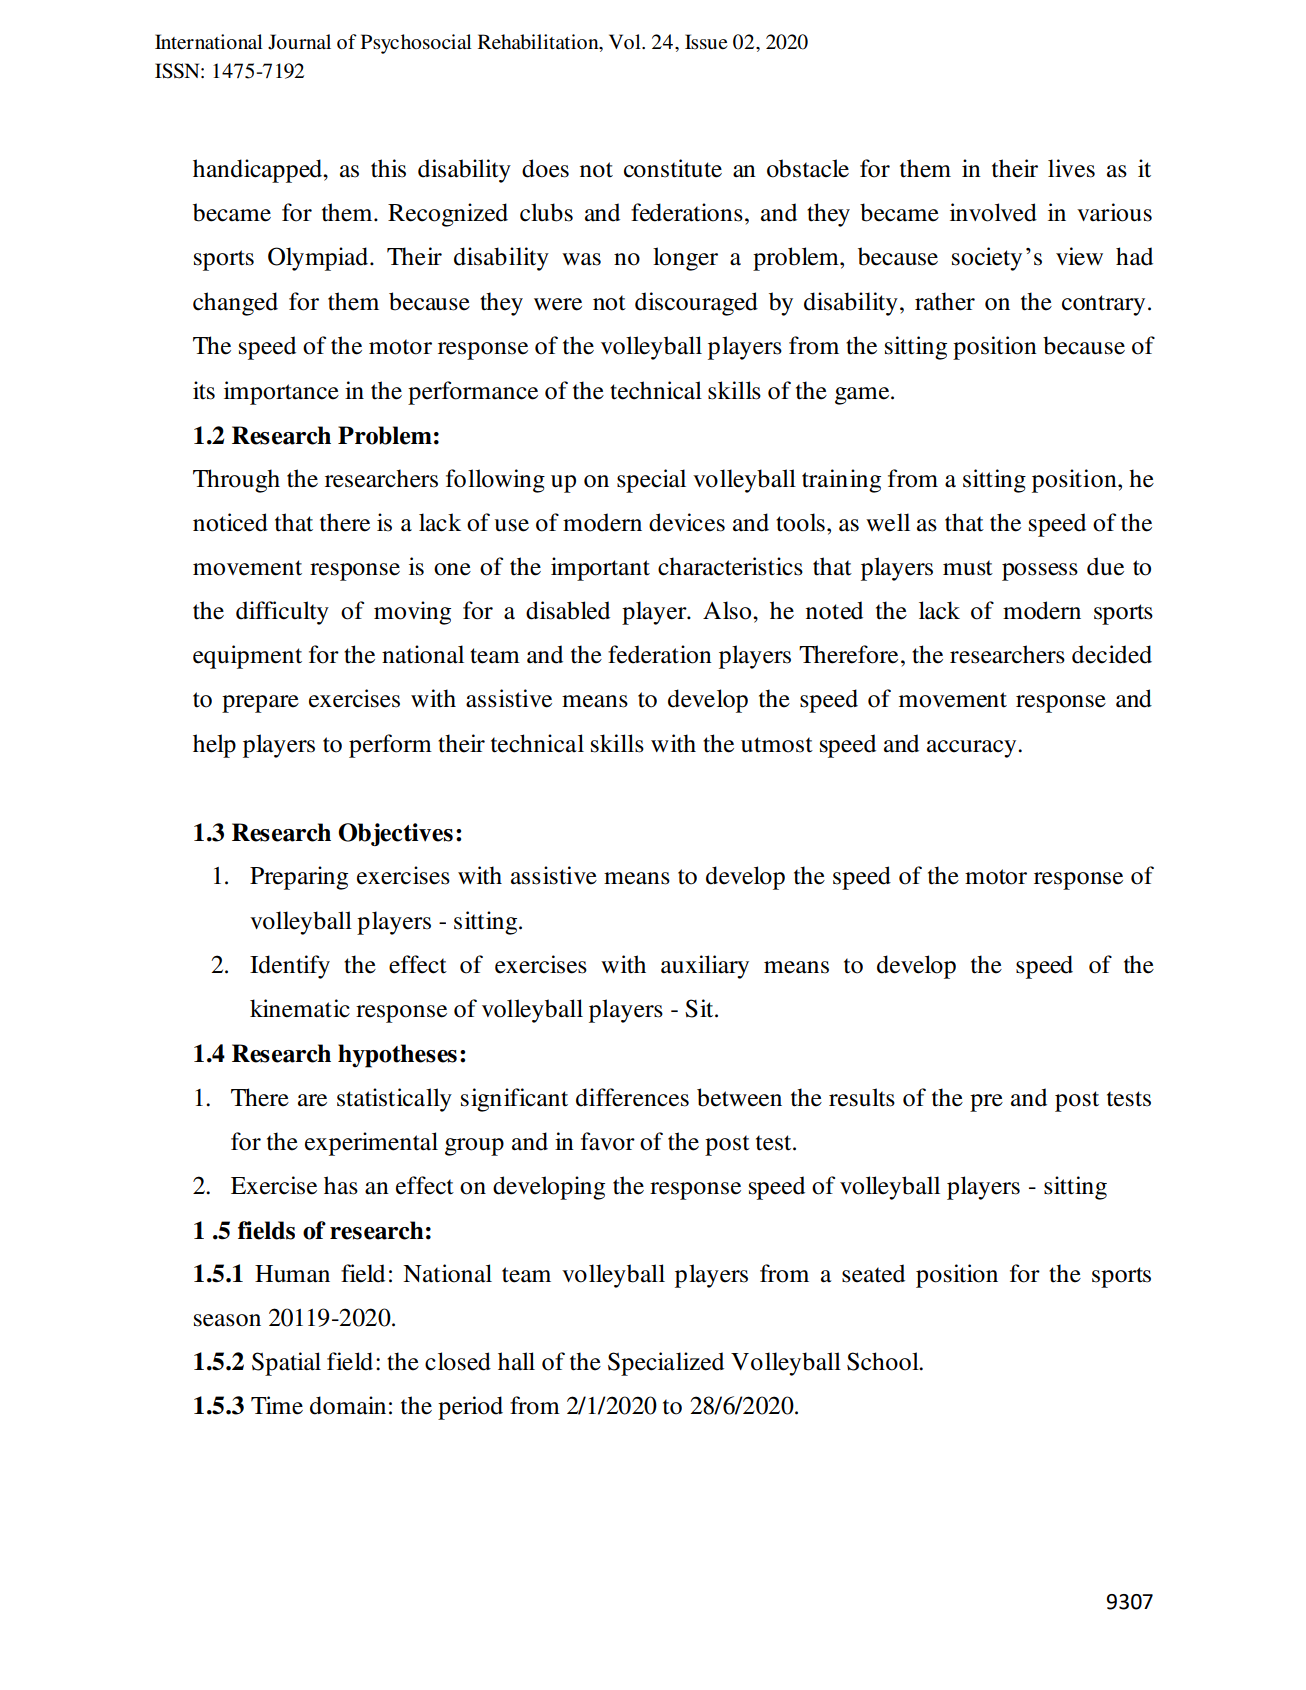 This document has width=1306, height=1690. What do you see at coordinates (290, 967) in the document?
I see `Identify` at bounding box center [290, 967].
